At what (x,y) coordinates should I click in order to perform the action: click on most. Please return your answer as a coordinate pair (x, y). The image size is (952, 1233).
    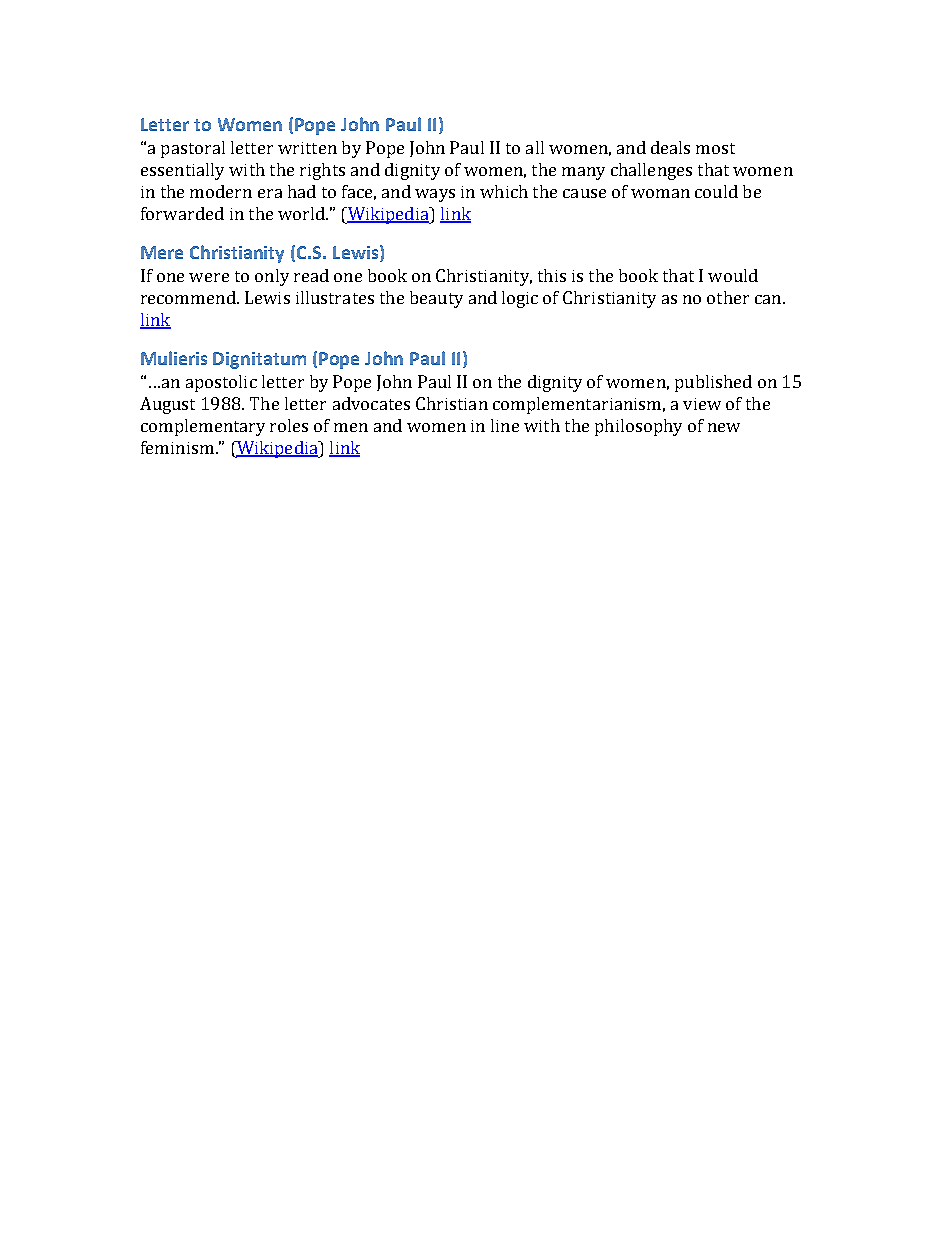
    Looking at the image, I should click on (715, 148).
